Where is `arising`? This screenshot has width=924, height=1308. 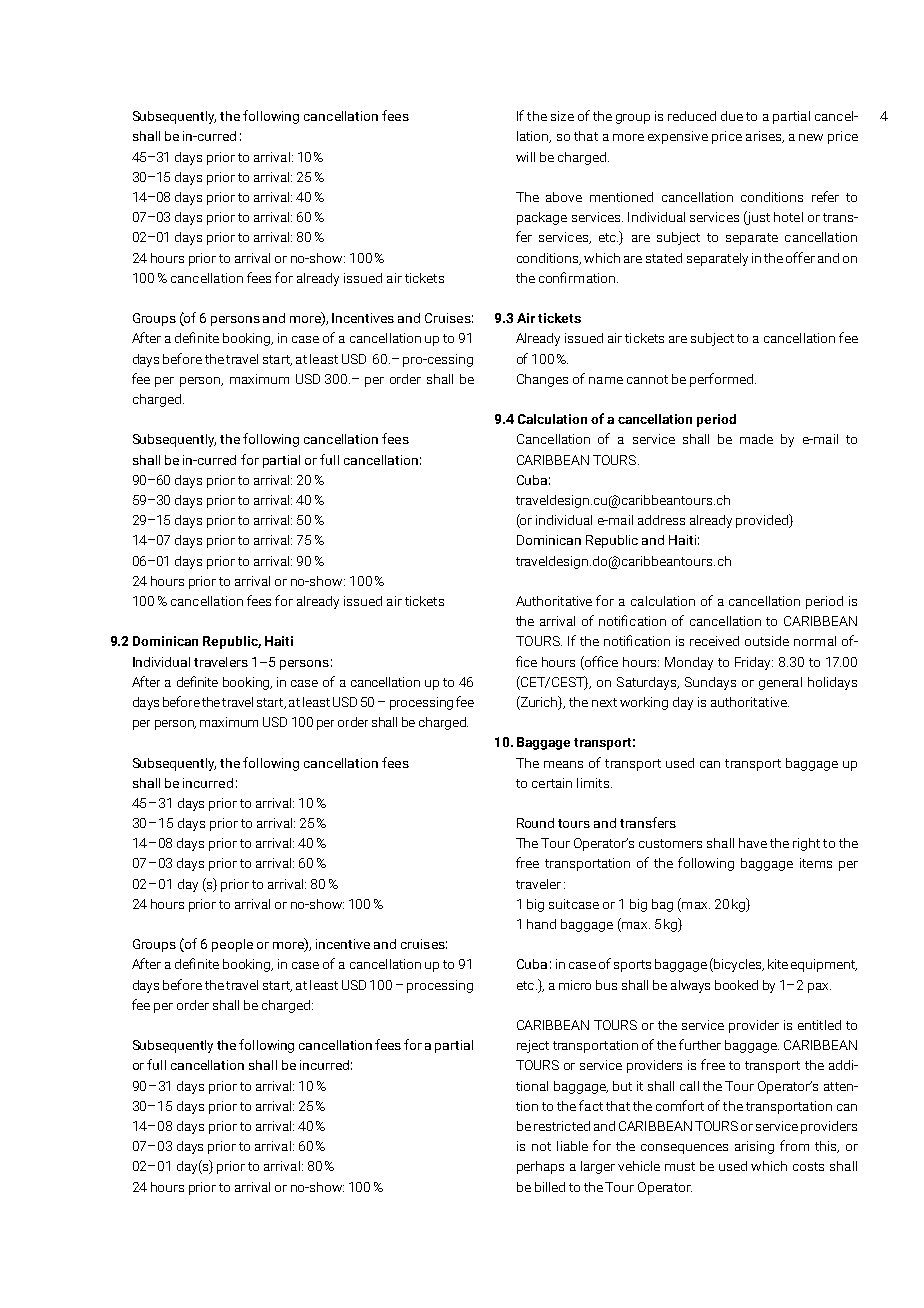
arising is located at coordinates (754, 1147).
